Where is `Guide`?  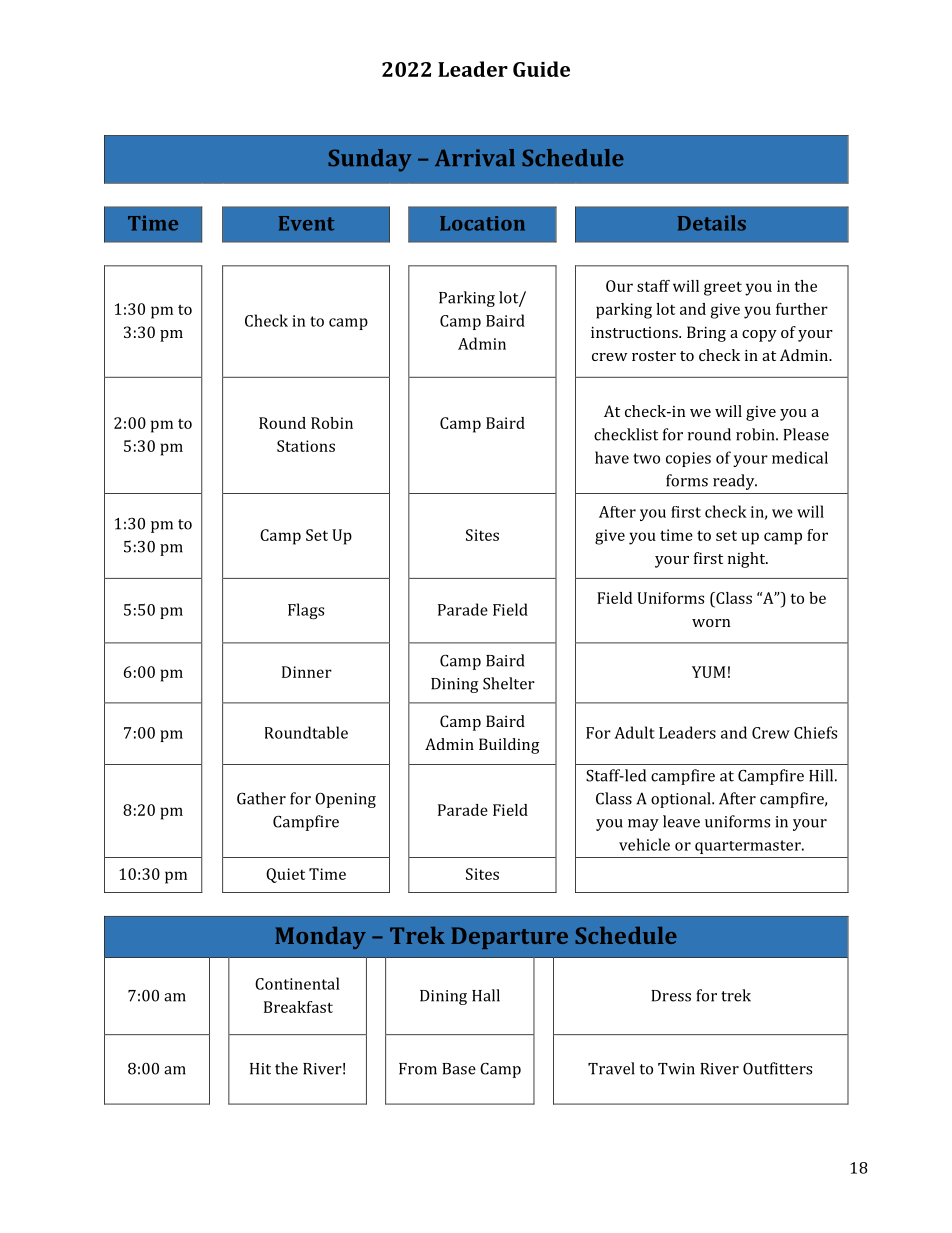
Guide is located at coordinates (541, 69).
